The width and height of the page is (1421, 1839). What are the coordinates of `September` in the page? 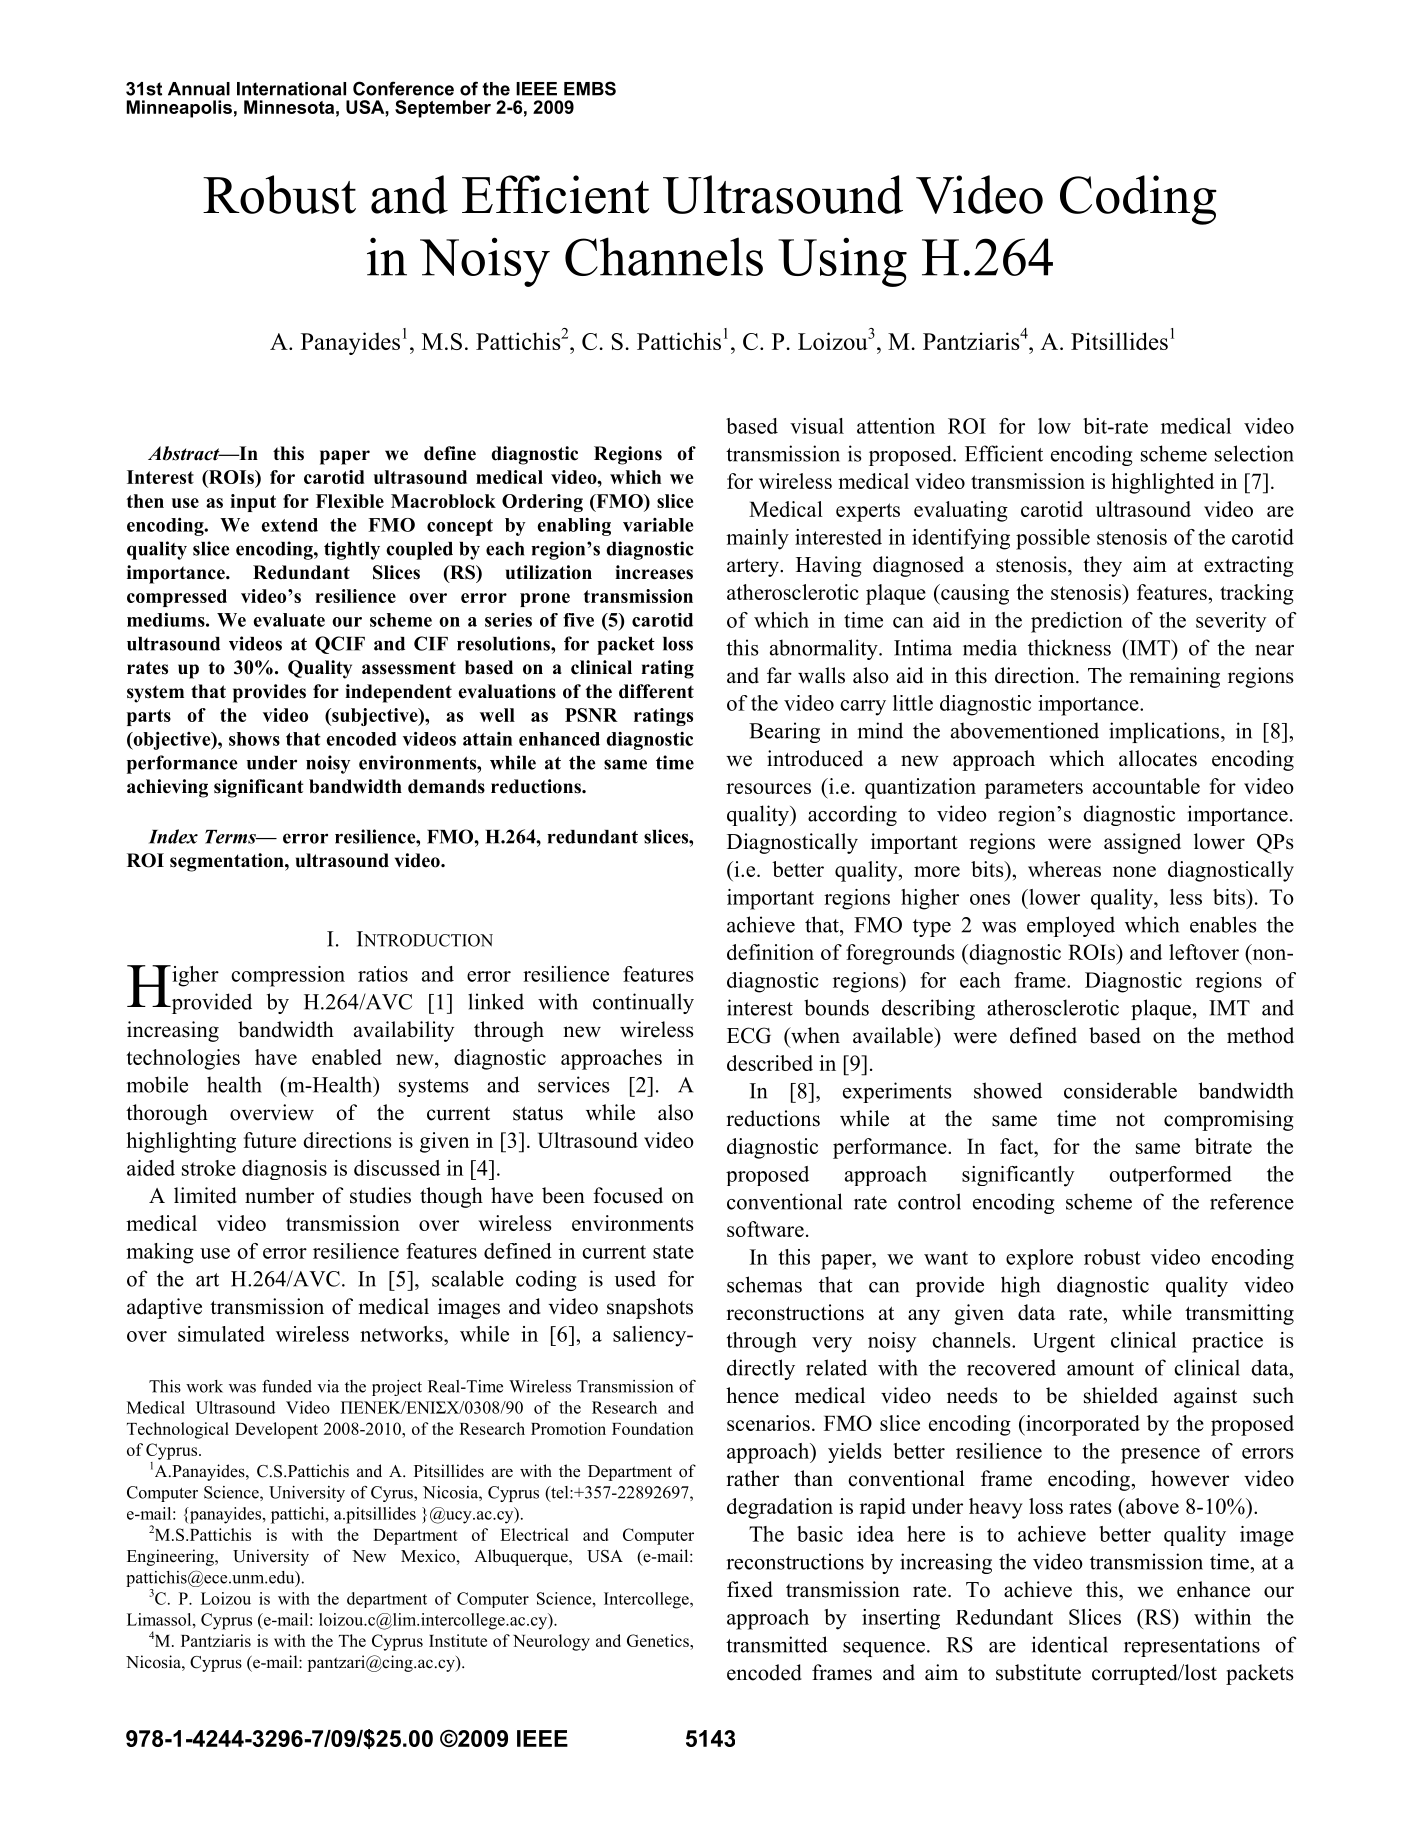 It's located at (443, 109).
